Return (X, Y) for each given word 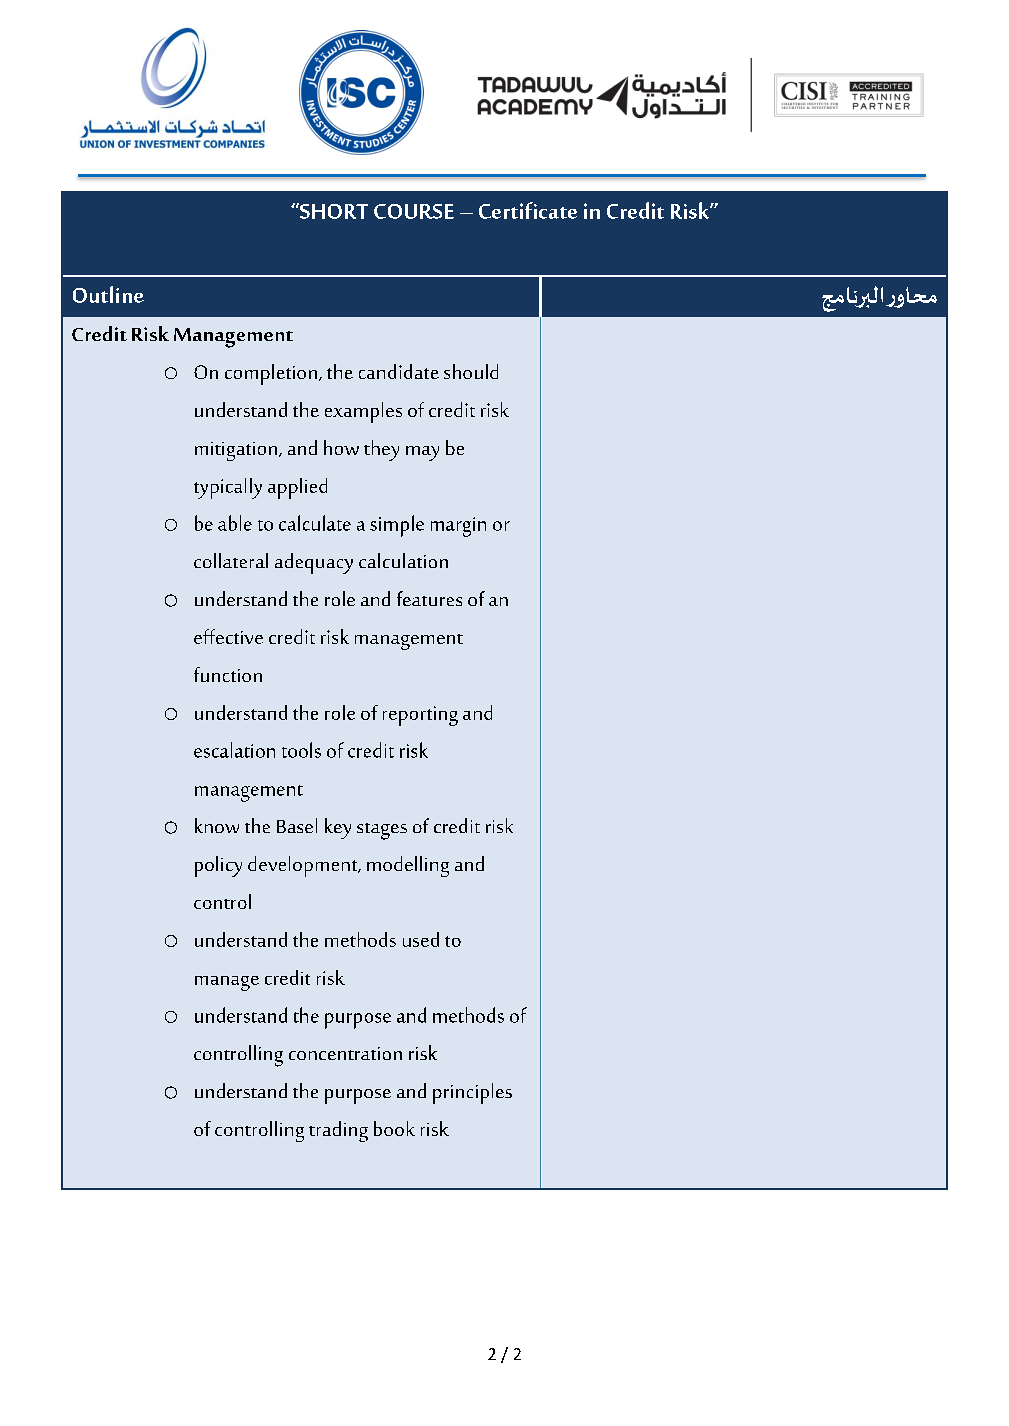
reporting (420, 716)
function (228, 674)
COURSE (414, 211)
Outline (108, 294)
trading (338, 1131)
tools (301, 750)
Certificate (528, 210)
